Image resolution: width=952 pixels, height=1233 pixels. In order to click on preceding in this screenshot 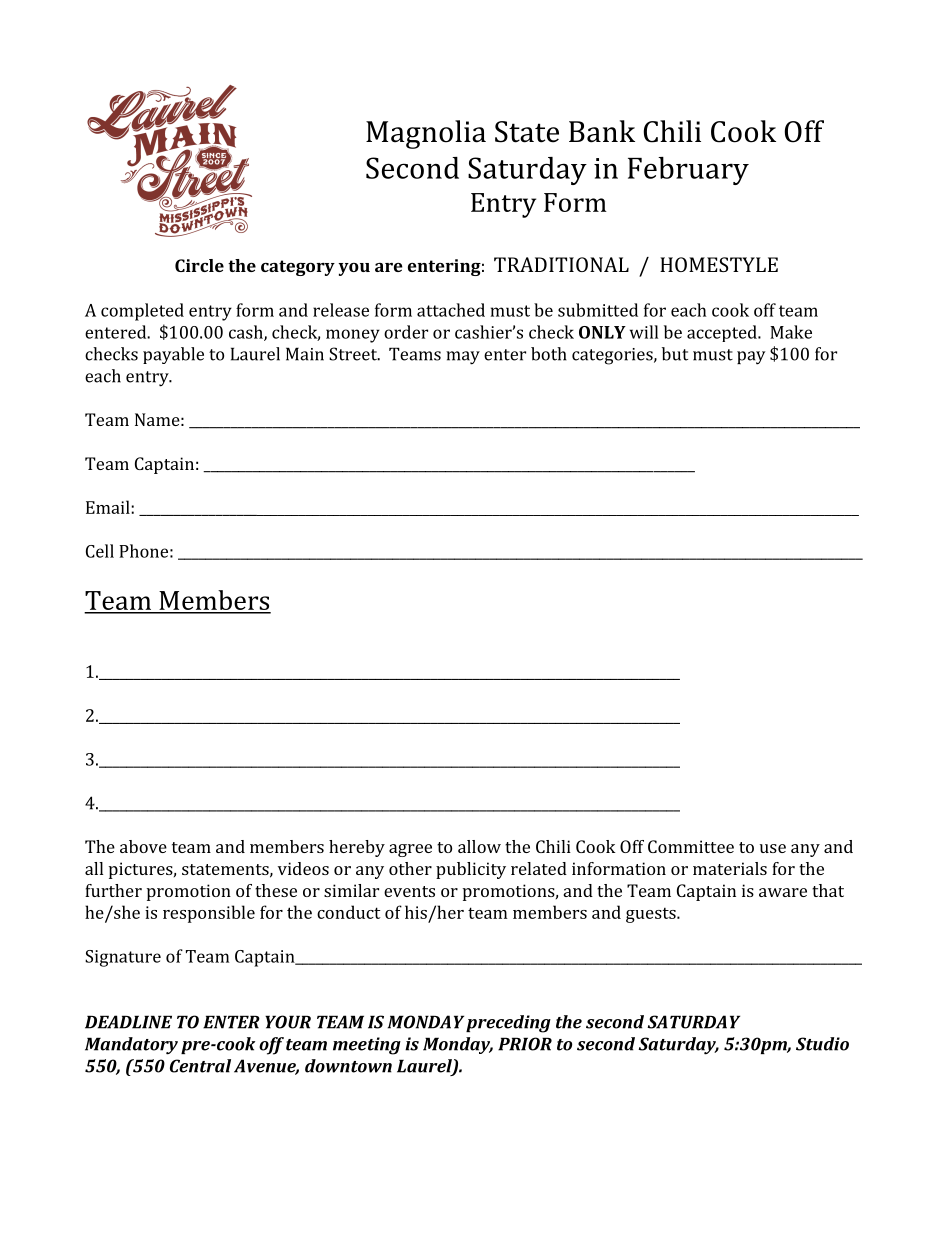, I will do `click(508, 1024)`.
